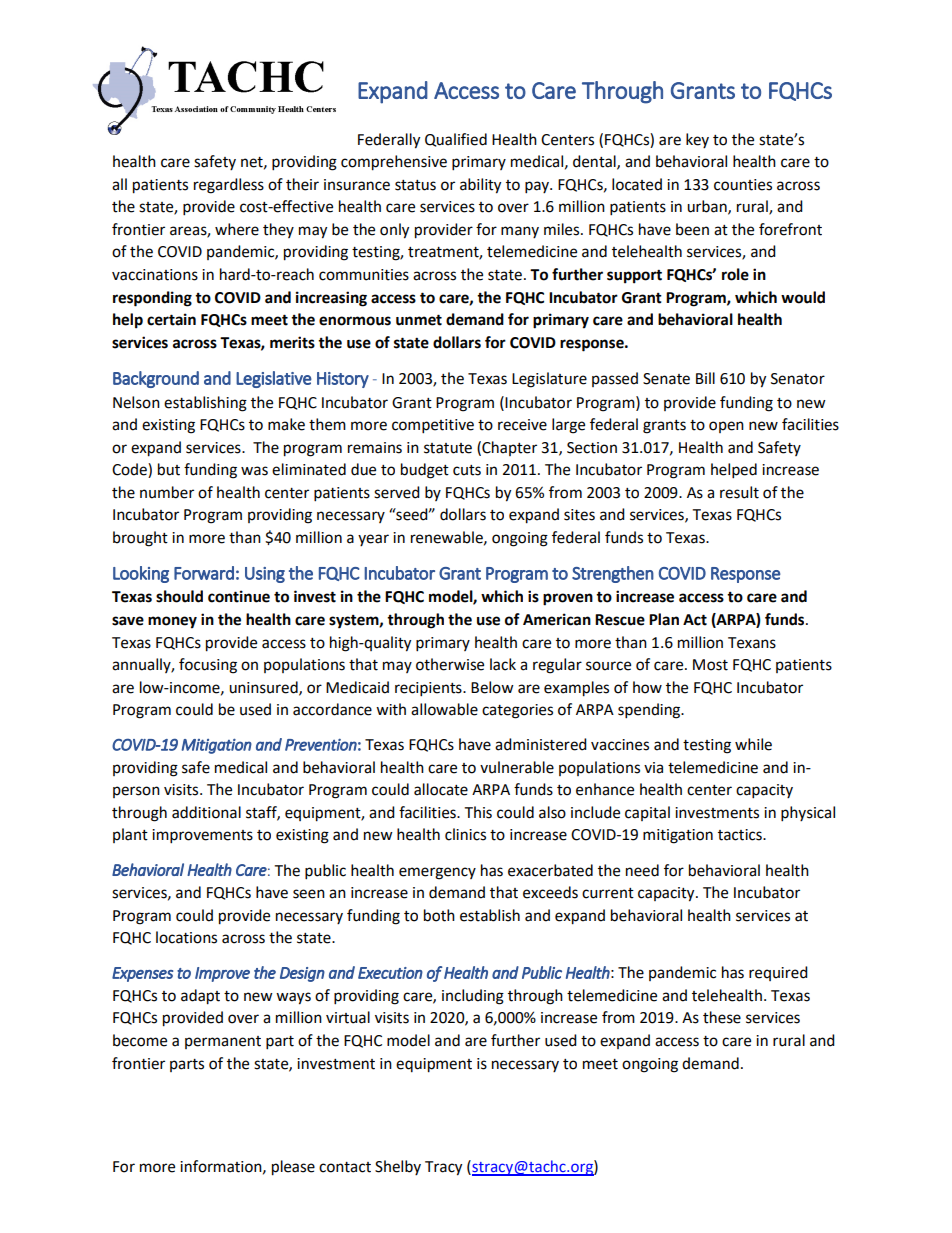 The width and height of the image is (952, 1233). Describe the element at coordinates (229, 186) in the image. I see `regardless` at that location.
